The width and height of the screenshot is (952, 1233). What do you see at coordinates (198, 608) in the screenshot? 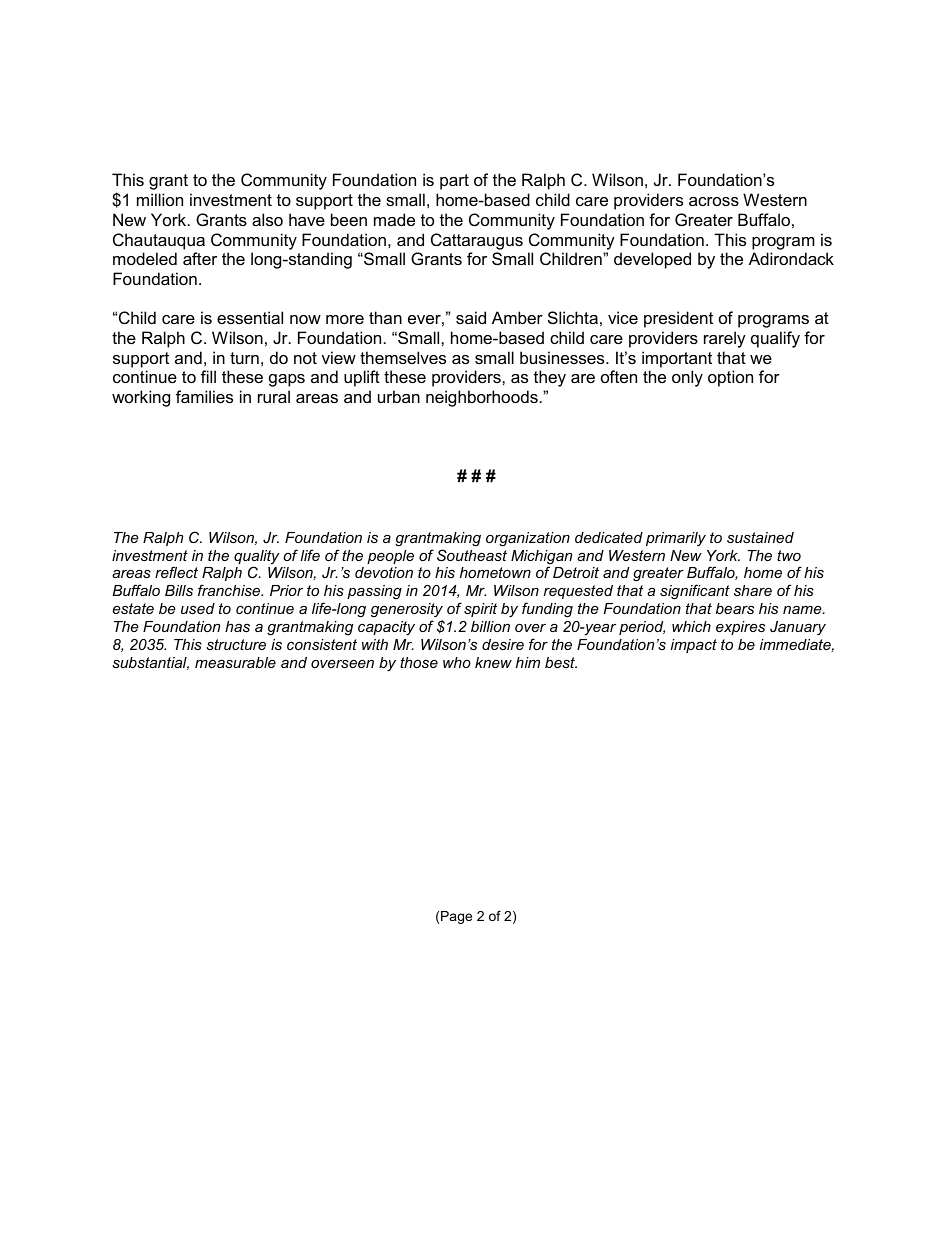
I see `used` at bounding box center [198, 608].
